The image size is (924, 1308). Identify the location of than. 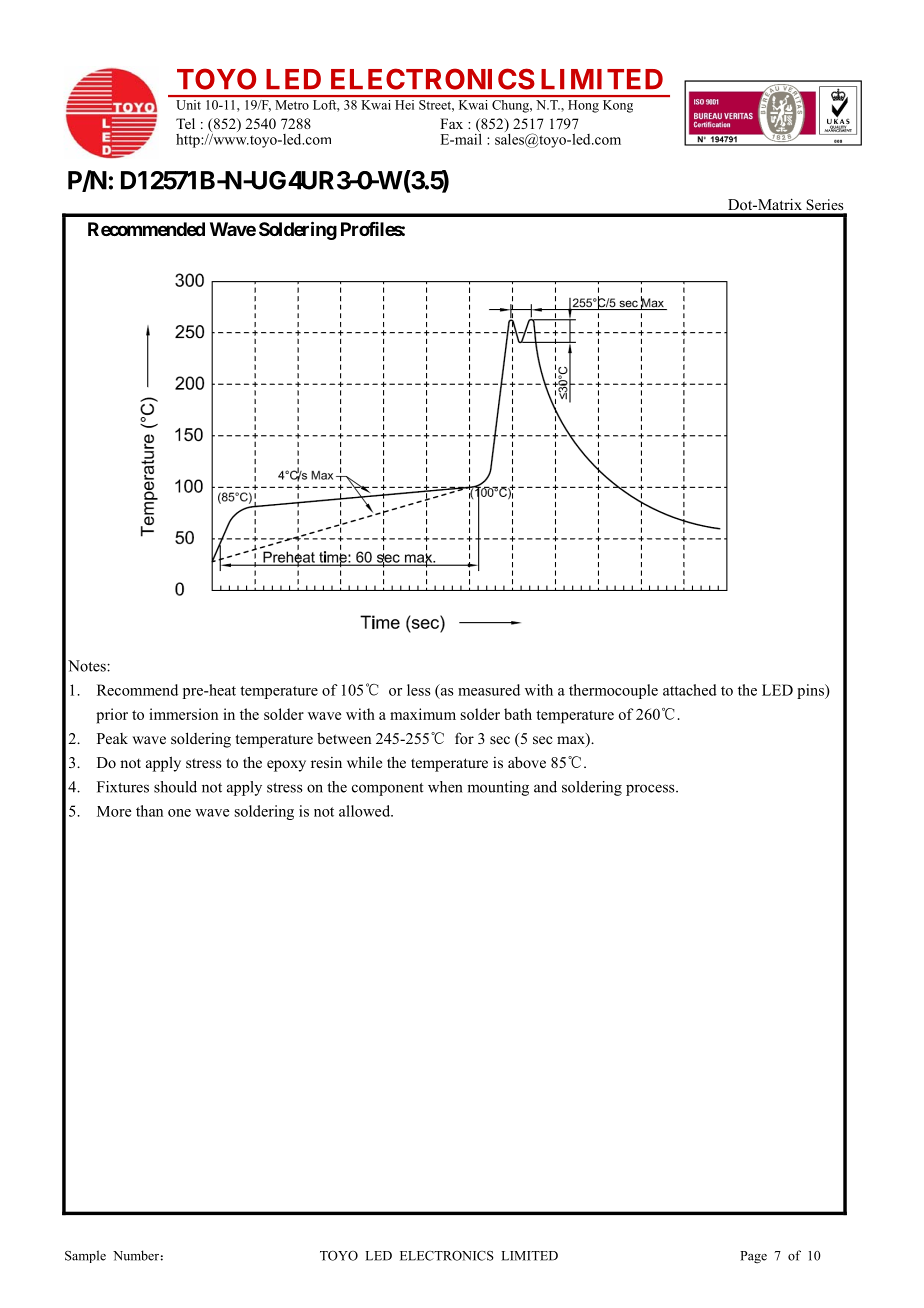
(149, 811).
